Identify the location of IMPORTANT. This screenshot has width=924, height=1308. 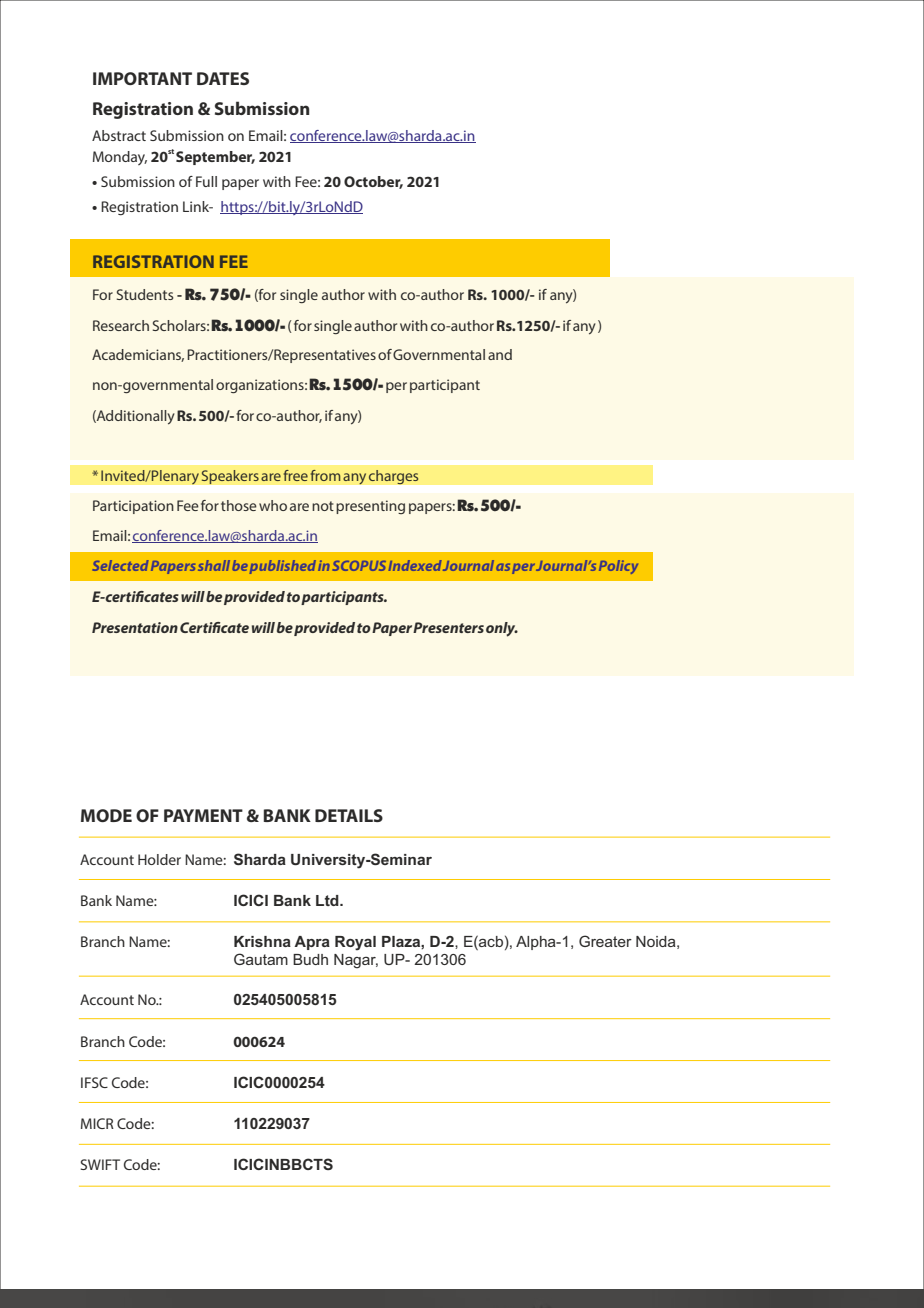
(142, 78).
